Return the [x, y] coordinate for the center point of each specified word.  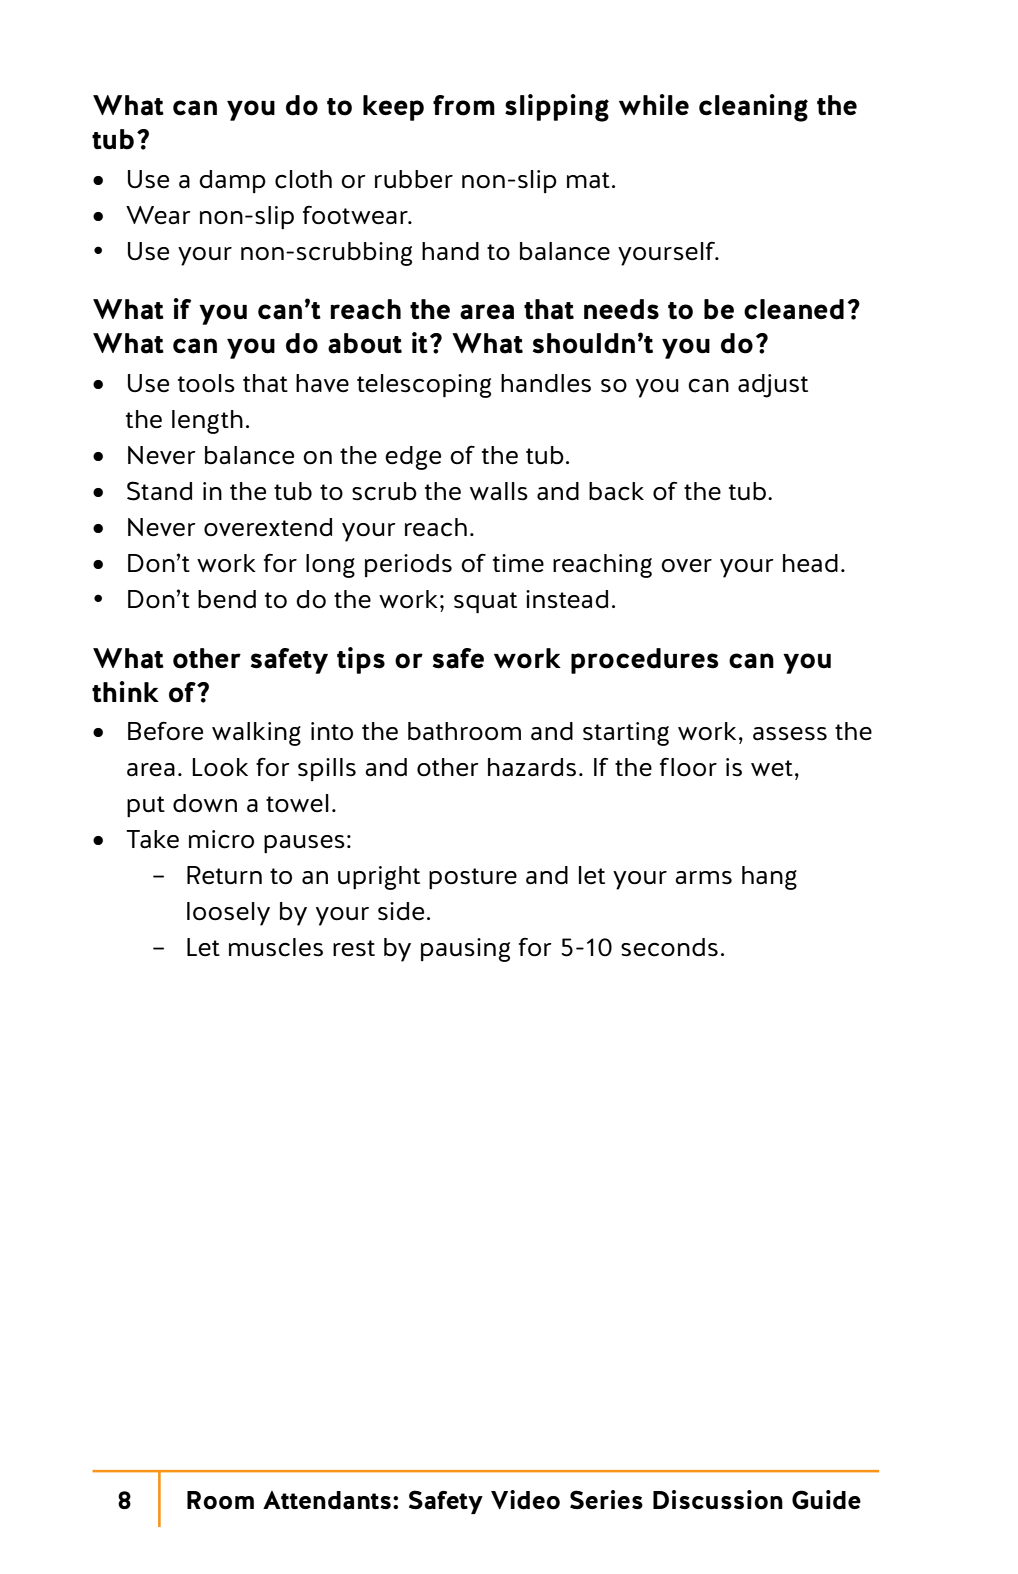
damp [232, 181]
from [464, 105]
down [205, 803]
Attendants [327, 1500]
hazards [532, 767]
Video [525, 1500]
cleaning [753, 108]
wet [772, 768]
